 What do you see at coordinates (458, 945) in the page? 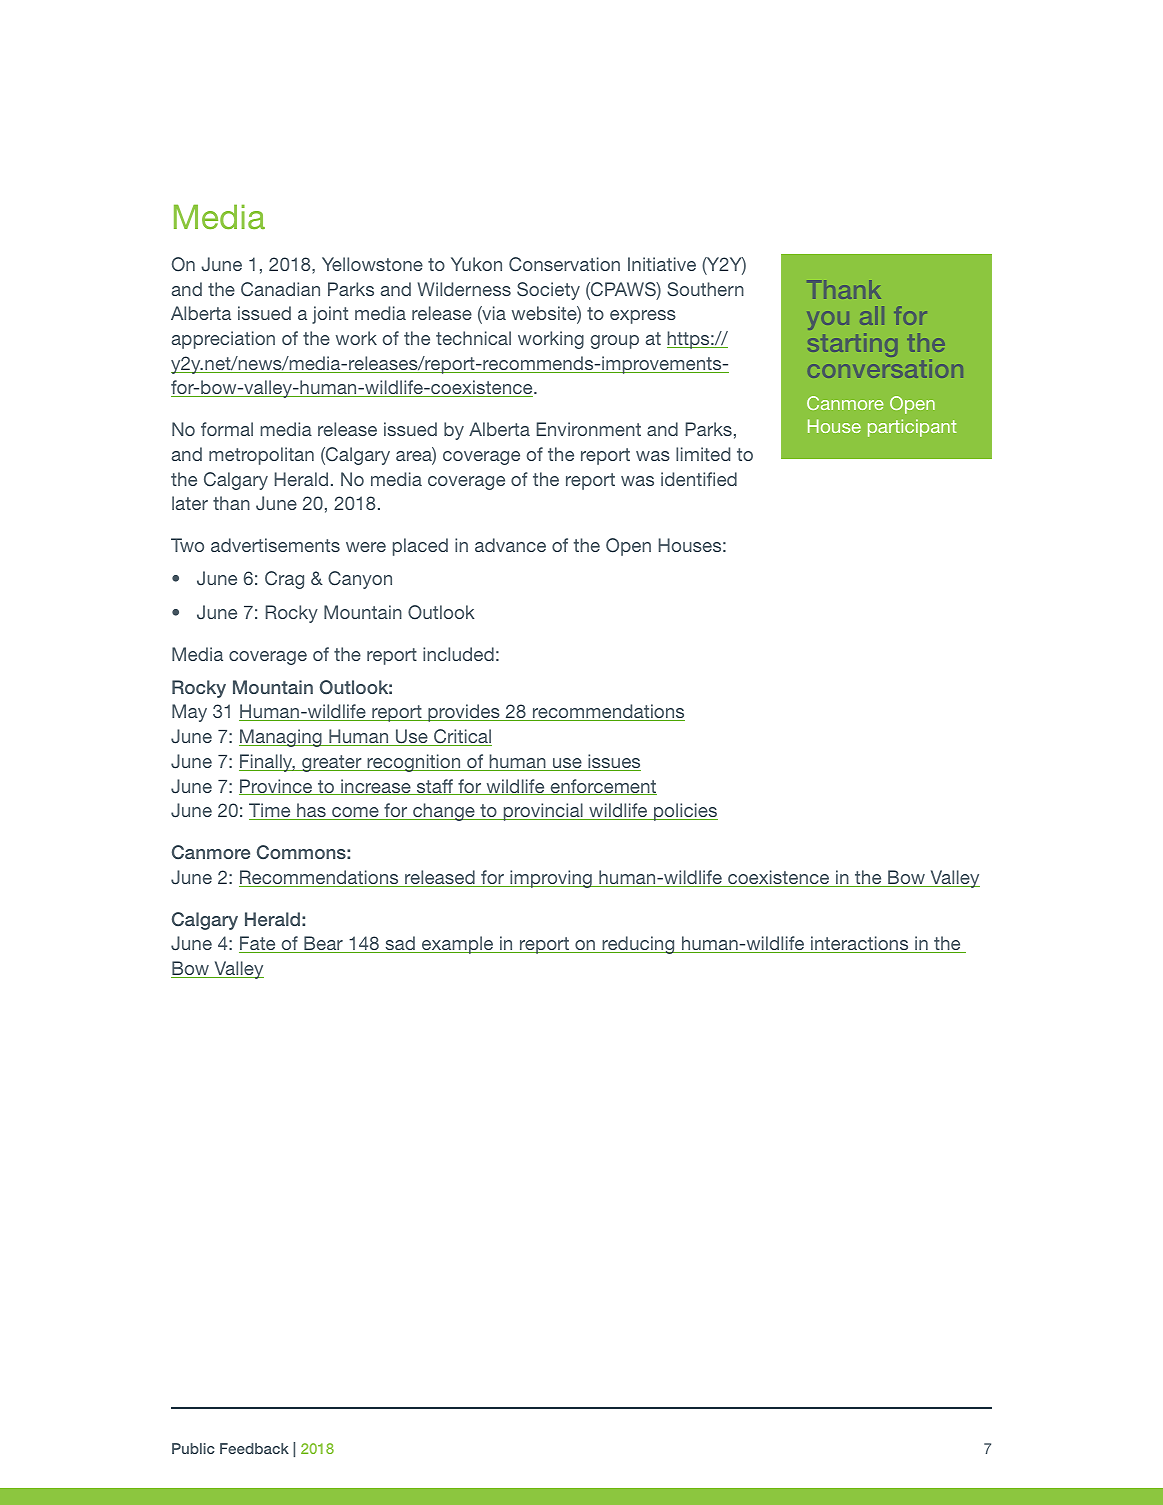
I see `example` at bounding box center [458, 945].
